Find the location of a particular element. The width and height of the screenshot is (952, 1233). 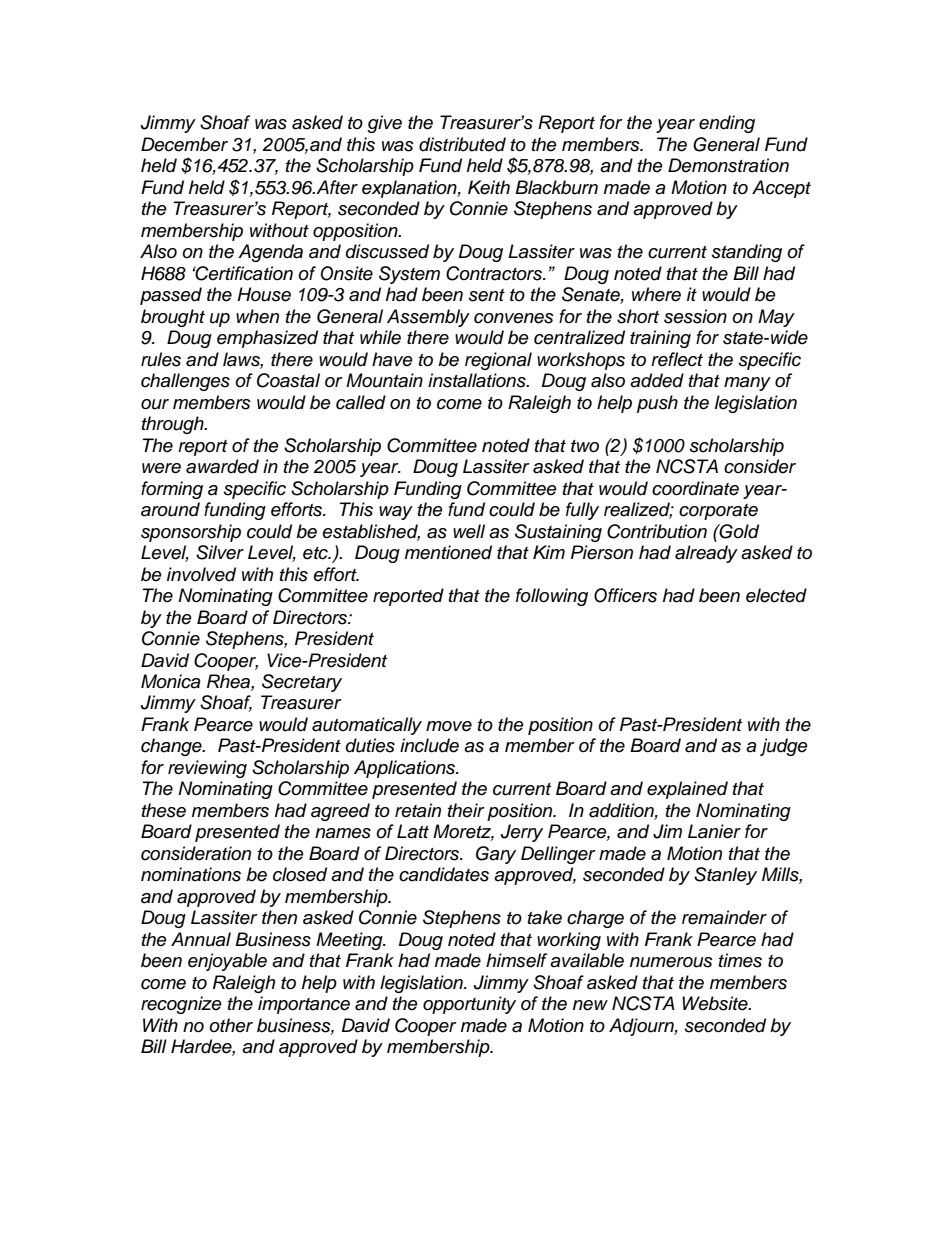

opportunity is located at coordinates (469, 1005).
